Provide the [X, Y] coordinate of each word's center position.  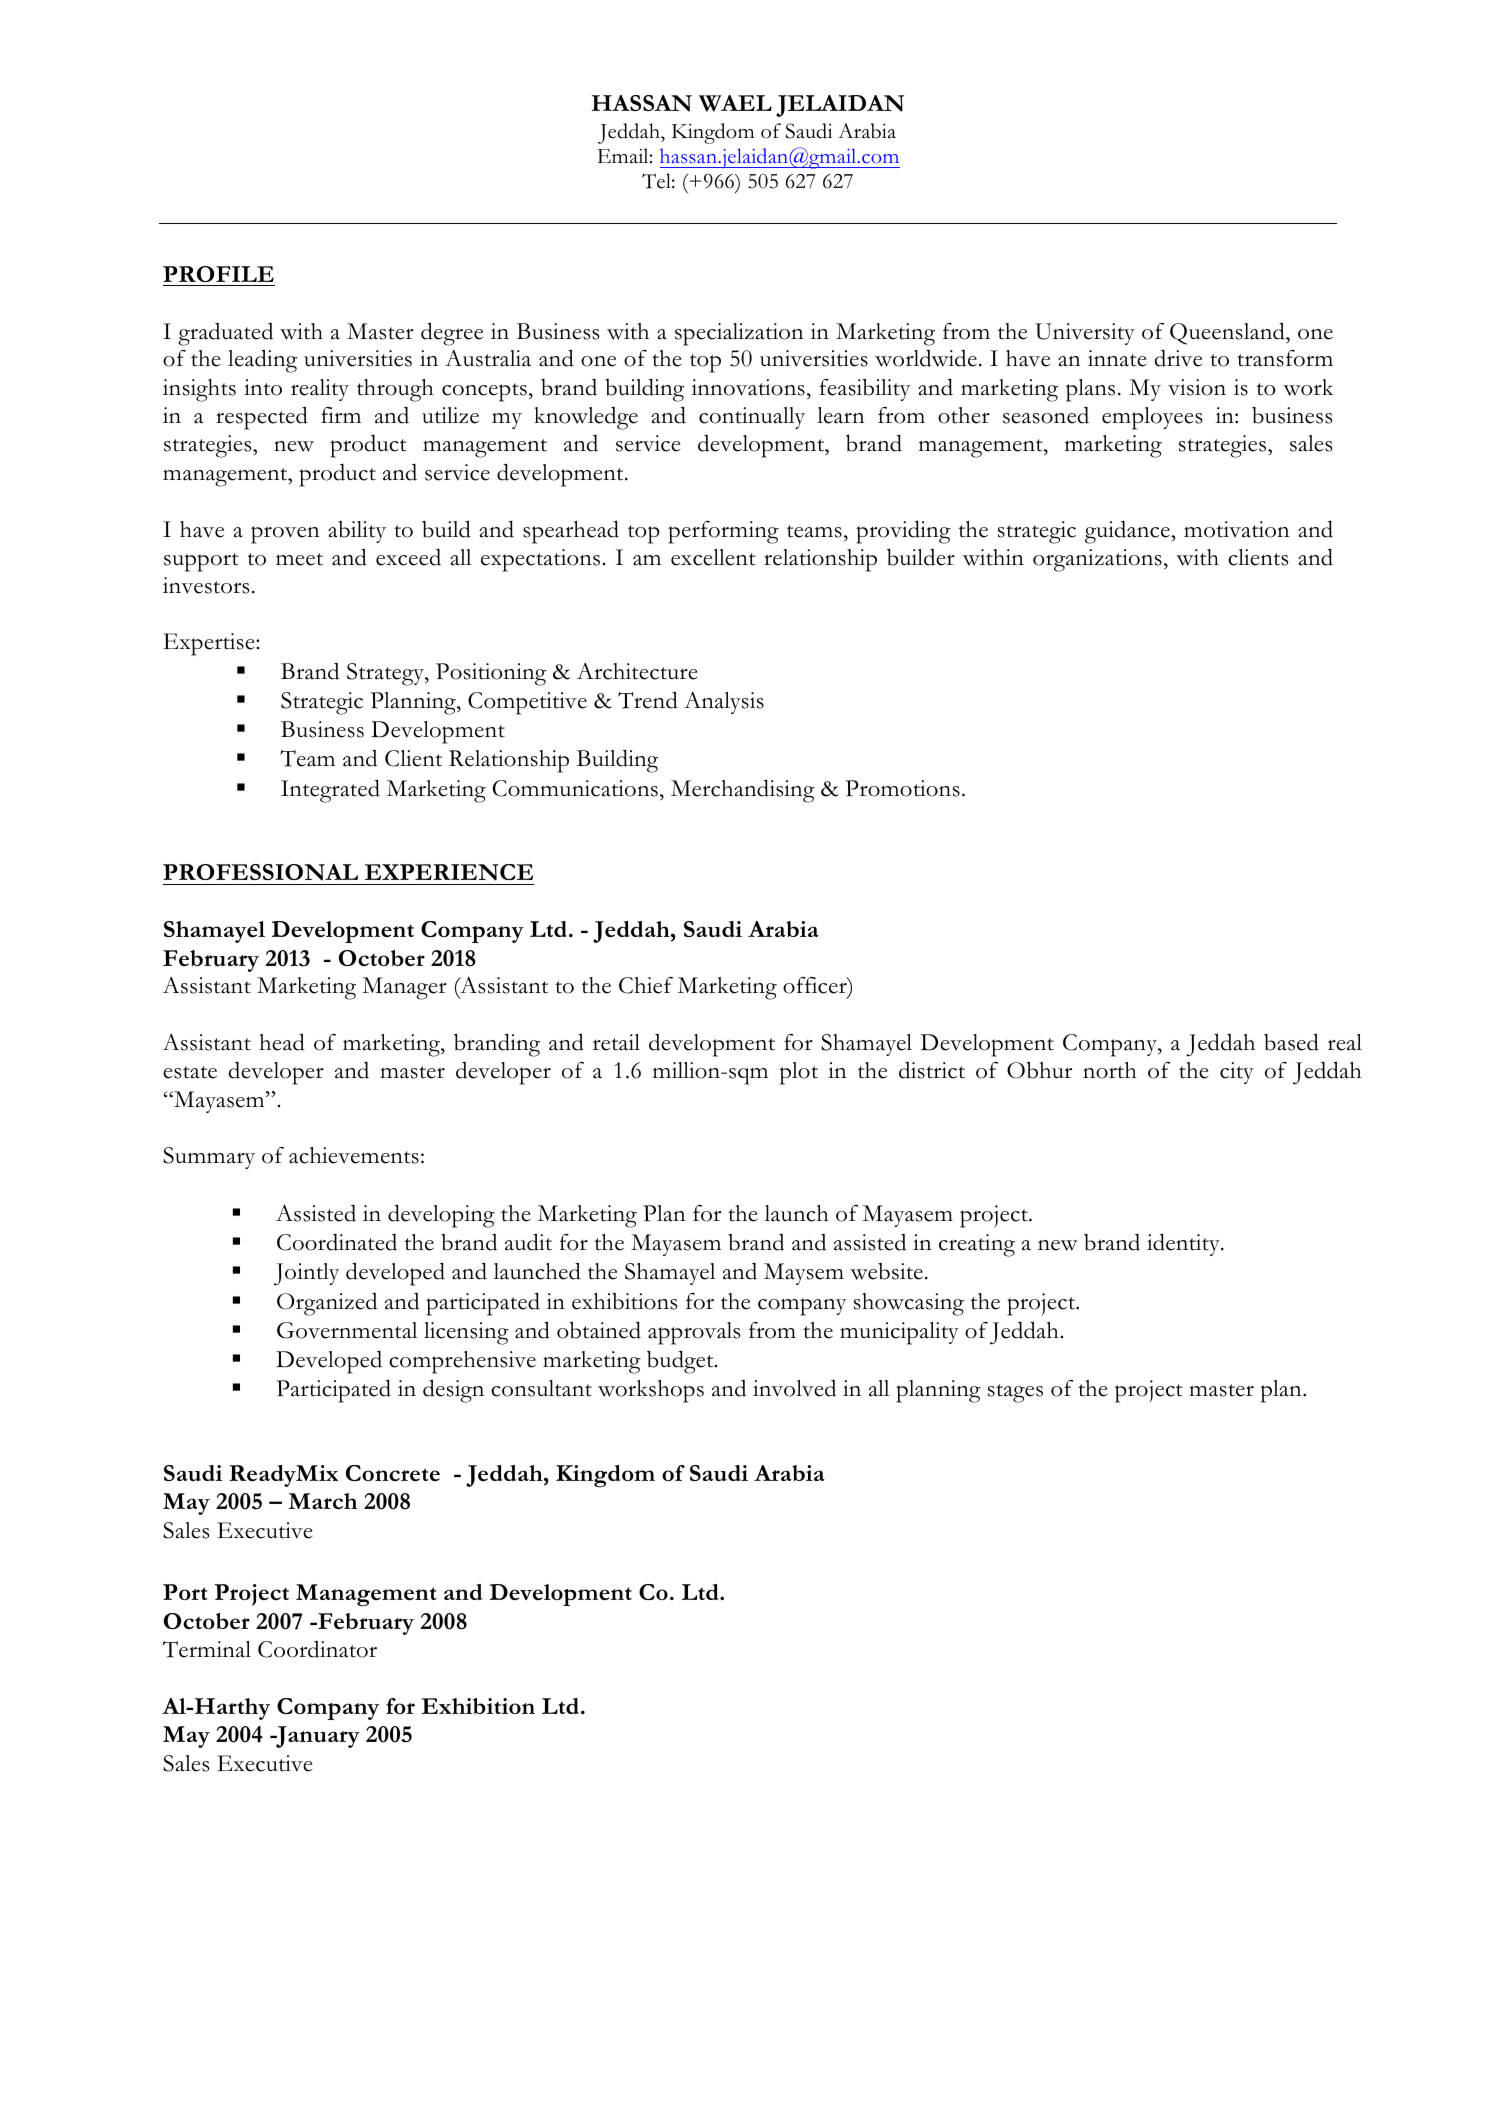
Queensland [1228, 333]
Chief [646, 985]
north [1110, 1070]
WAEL [735, 103]
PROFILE [218, 274]
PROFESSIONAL [260, 872]
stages [1015, 1393]
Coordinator [317, 1649]
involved [794, 1388]
